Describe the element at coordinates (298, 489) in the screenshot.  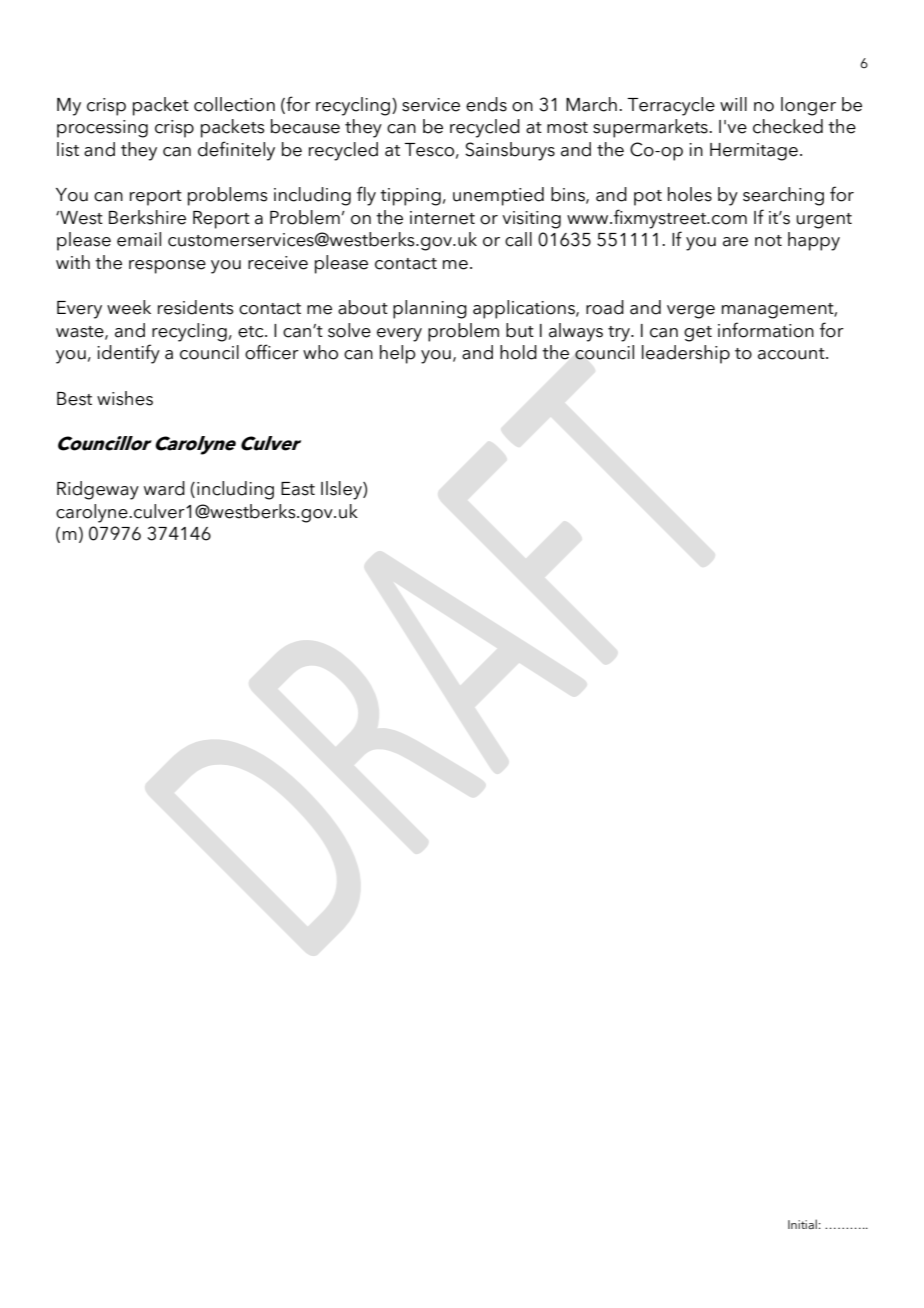
I see `East` at that location.
